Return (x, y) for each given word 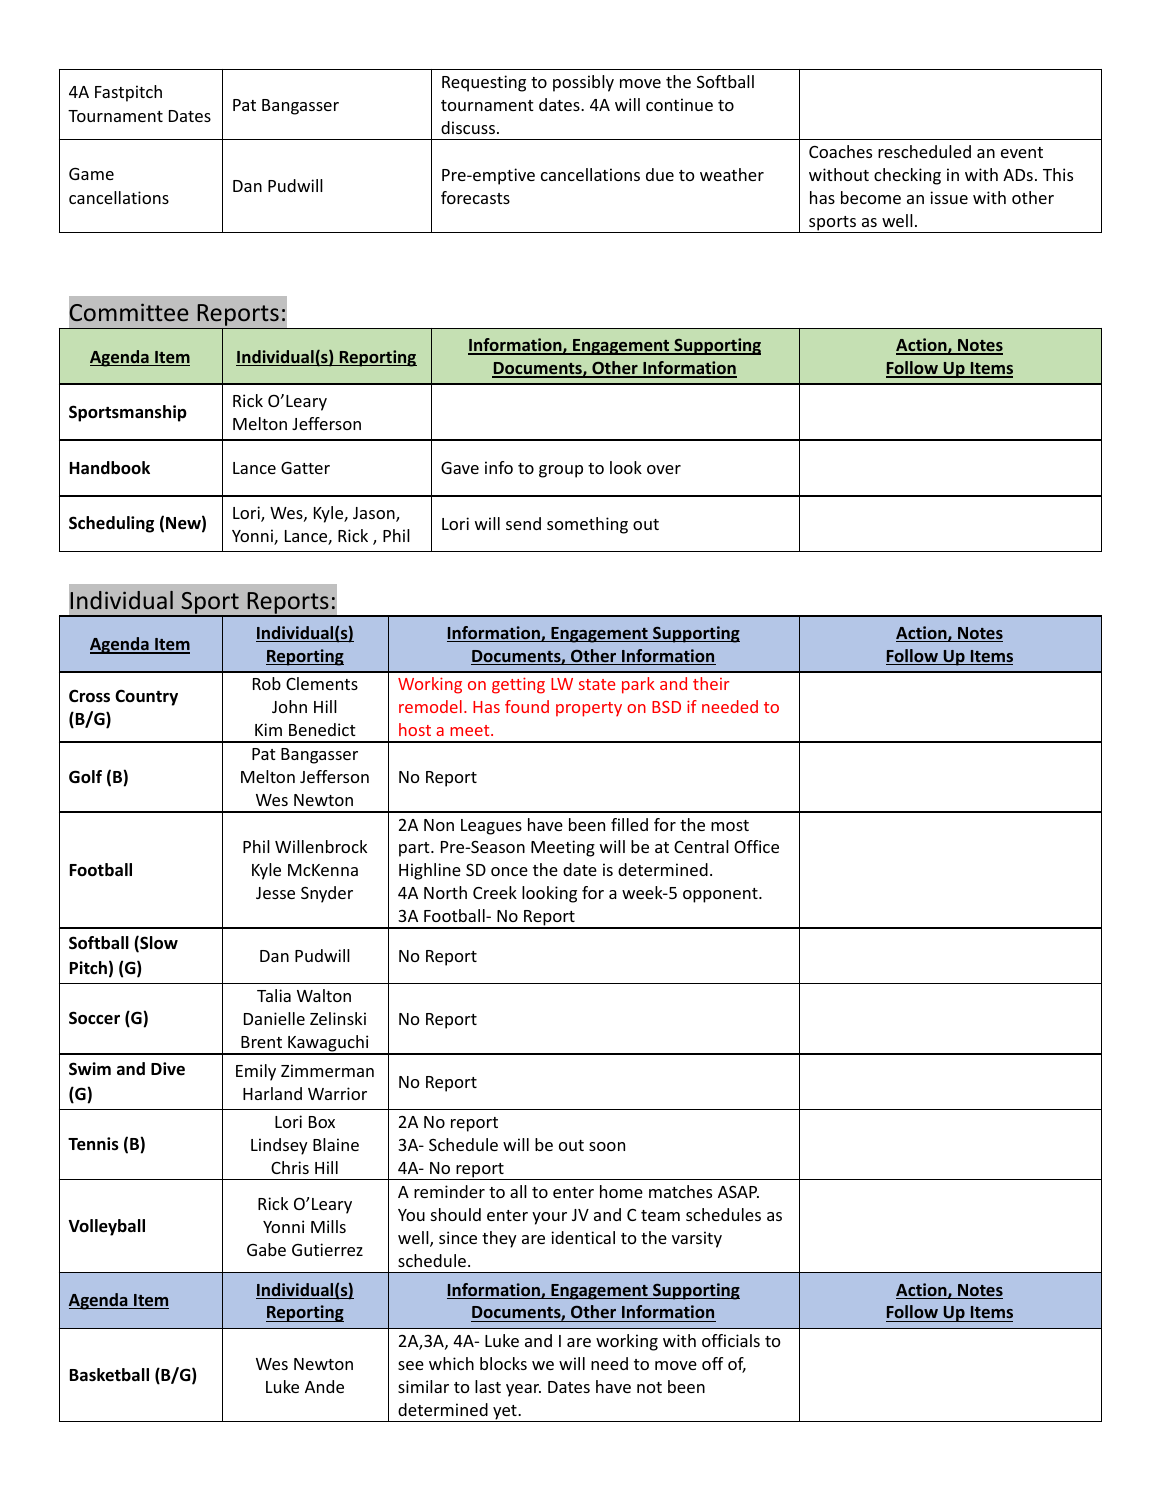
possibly (583, 83)
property (589, 709)
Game (91, 173)
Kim (268, 729)
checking (907, 176)
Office (756, 846)
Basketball (109, 1375)
